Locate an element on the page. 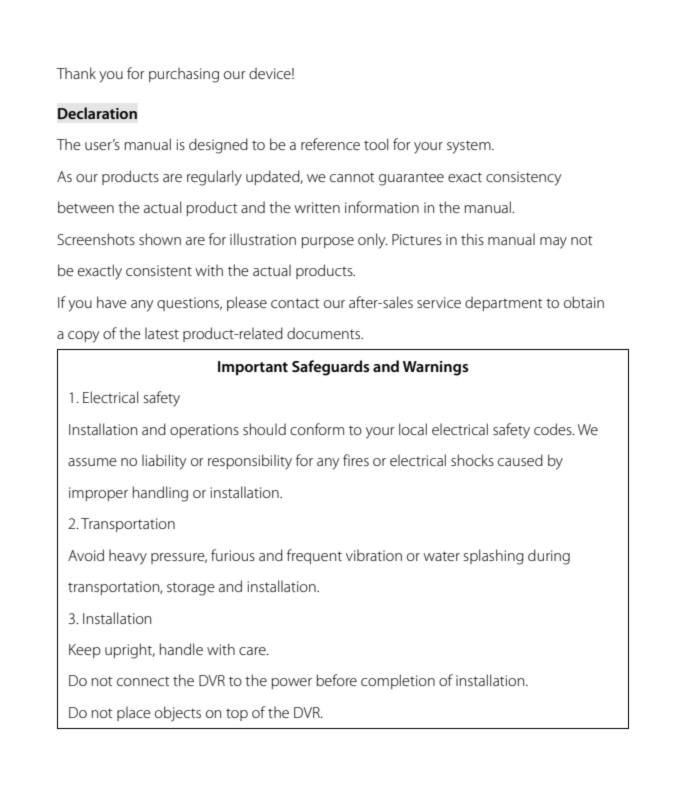 Image resolution: width=686 pixels, height=801 pixels. have is located at coordinates (112, 302).
